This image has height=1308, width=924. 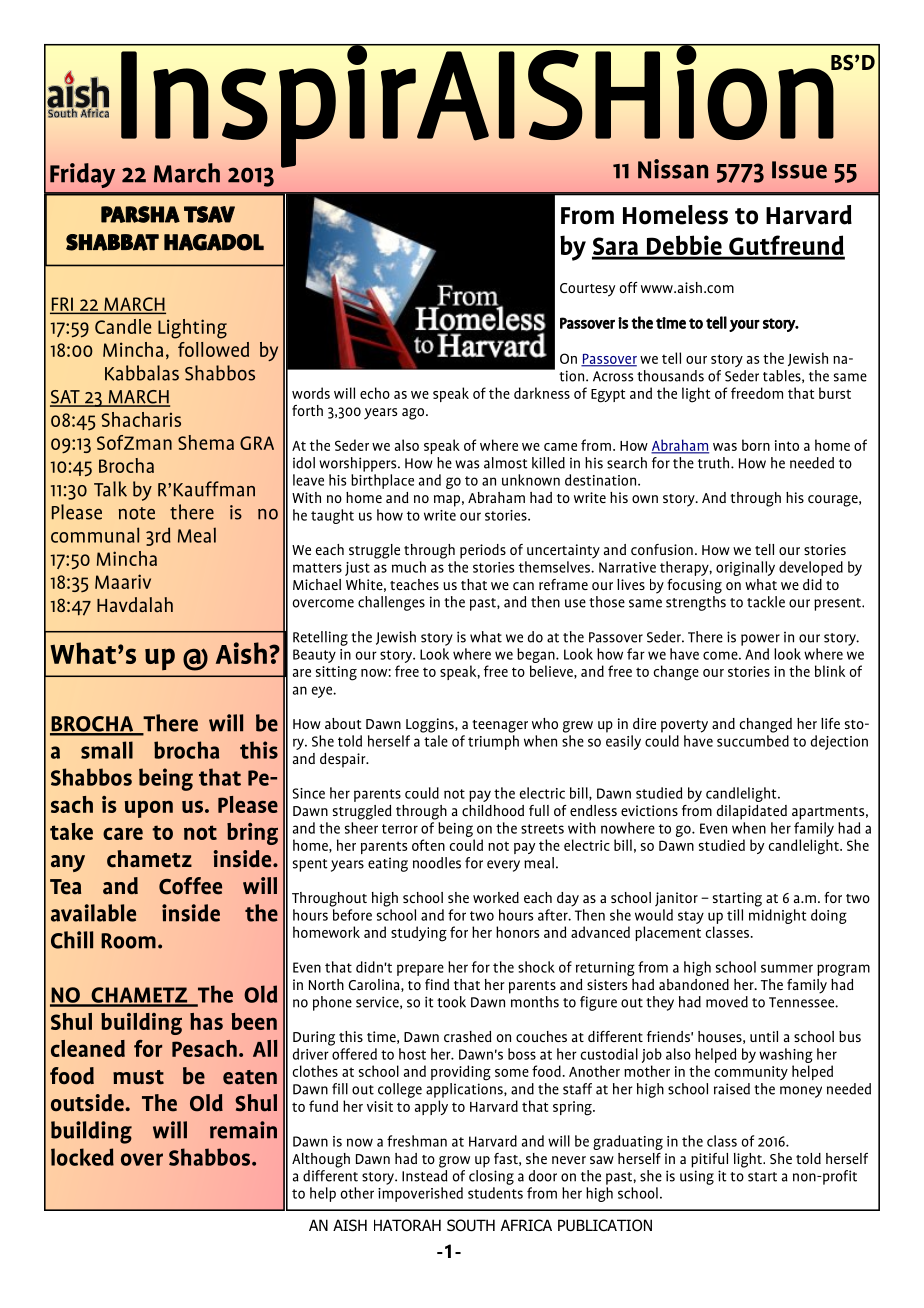 What do you see at coordinates (483, 551) in the image?
I see `periods` at bounding box center [483, 551].
